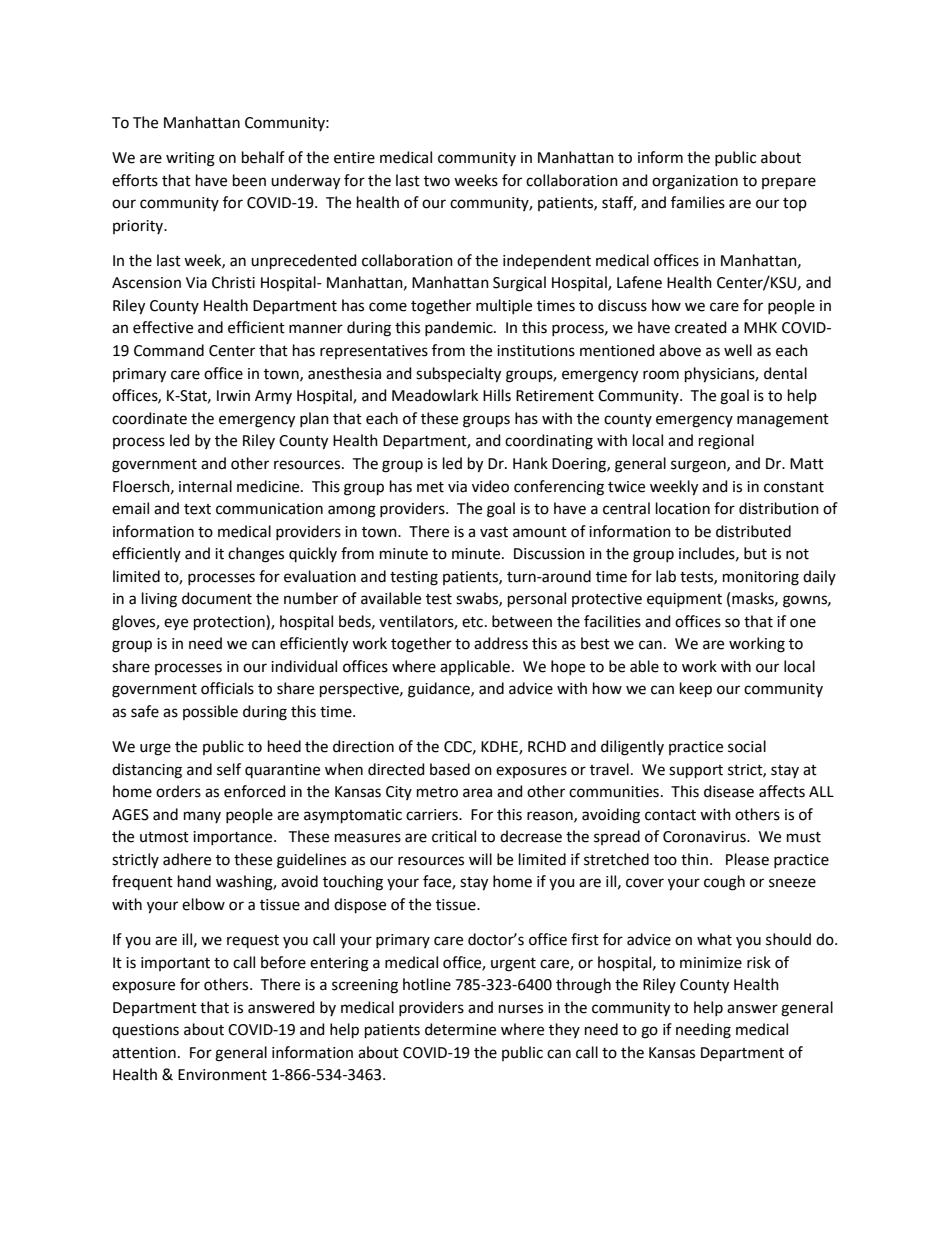 The width and height of the screenshot is (952, 1233). I want to click on regional, so click(726, 442).
